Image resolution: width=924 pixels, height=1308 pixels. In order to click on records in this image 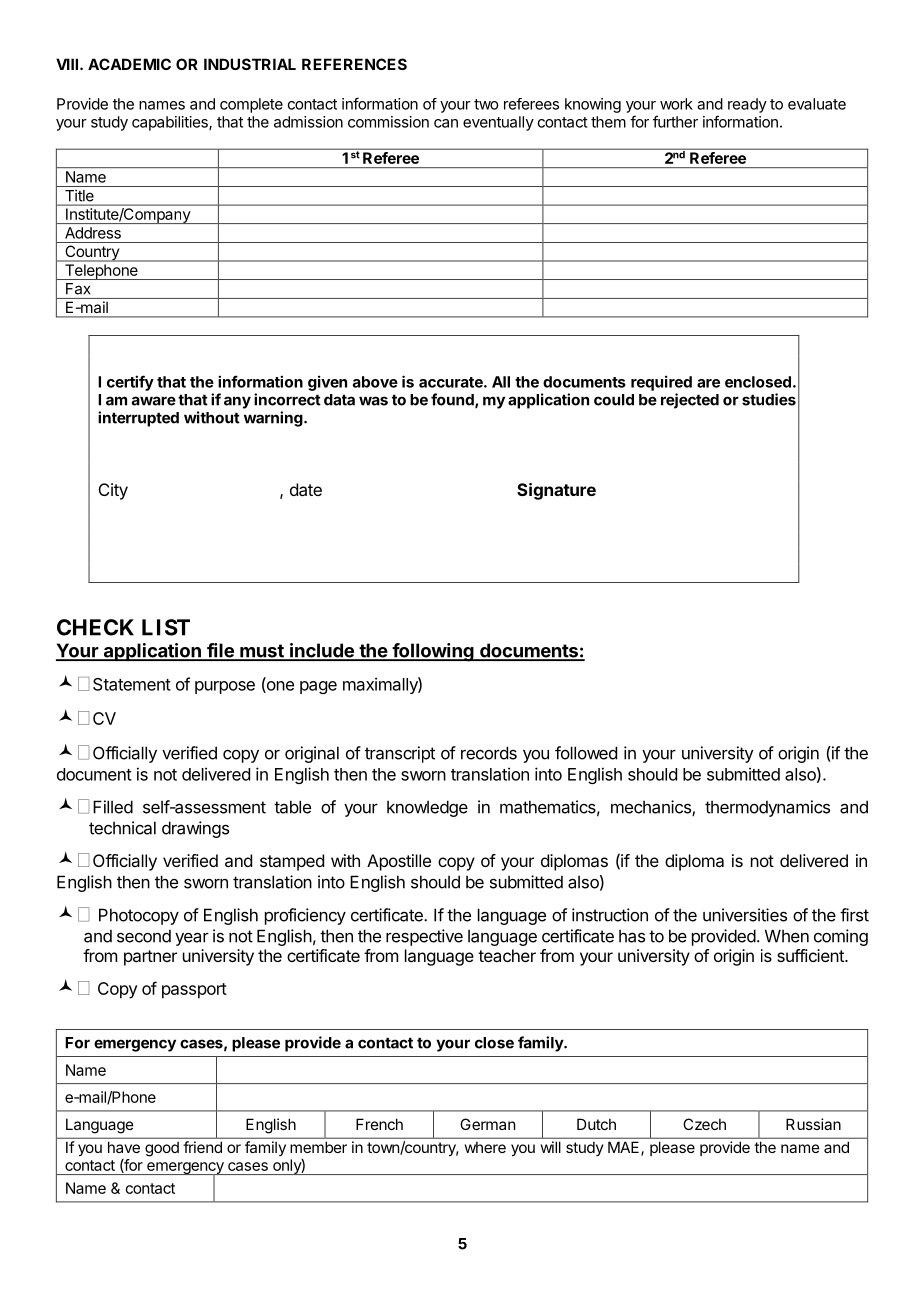, I will do `click(489, 753)`.
